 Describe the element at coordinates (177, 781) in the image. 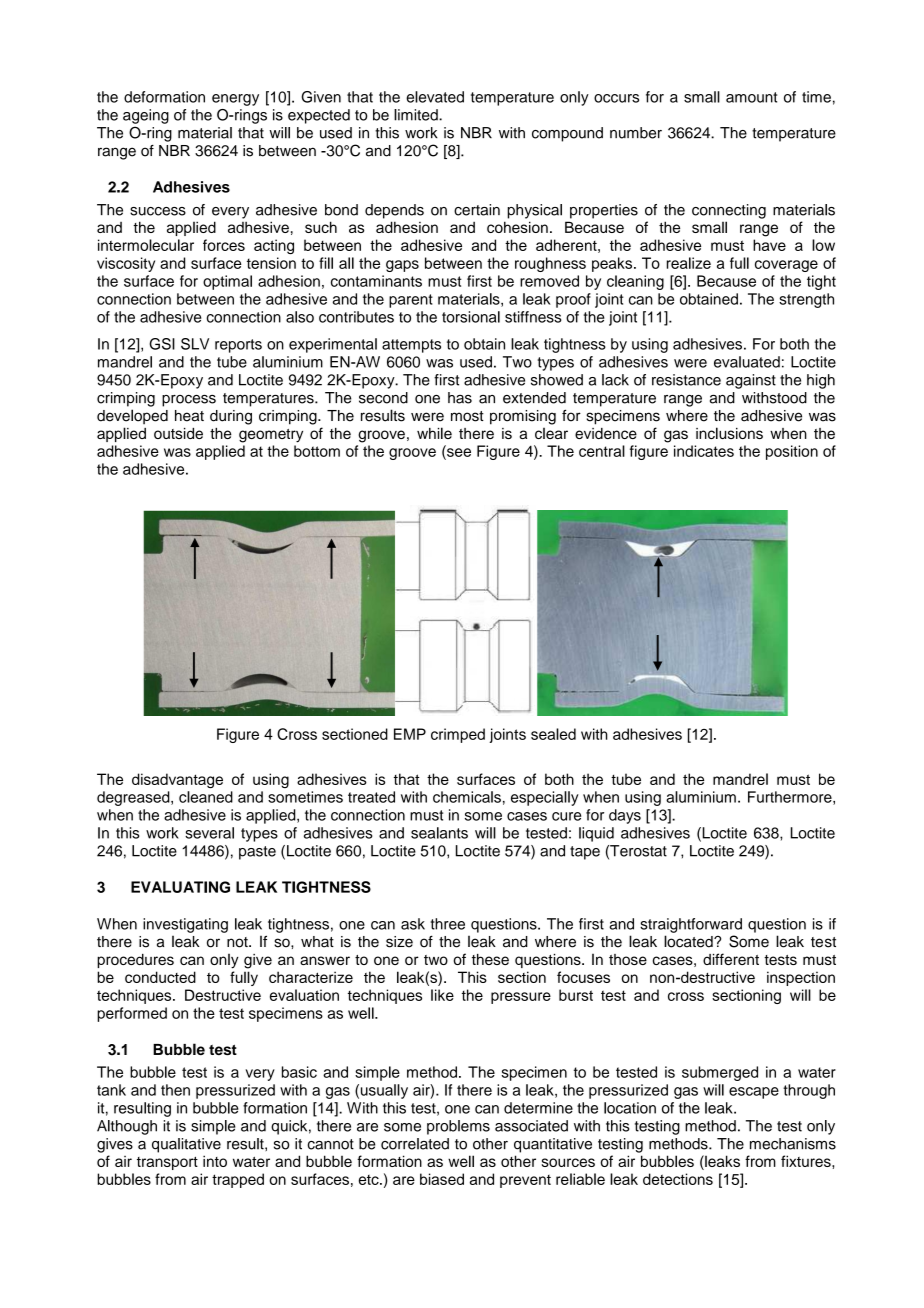

I see `disadvantage` at that location.
